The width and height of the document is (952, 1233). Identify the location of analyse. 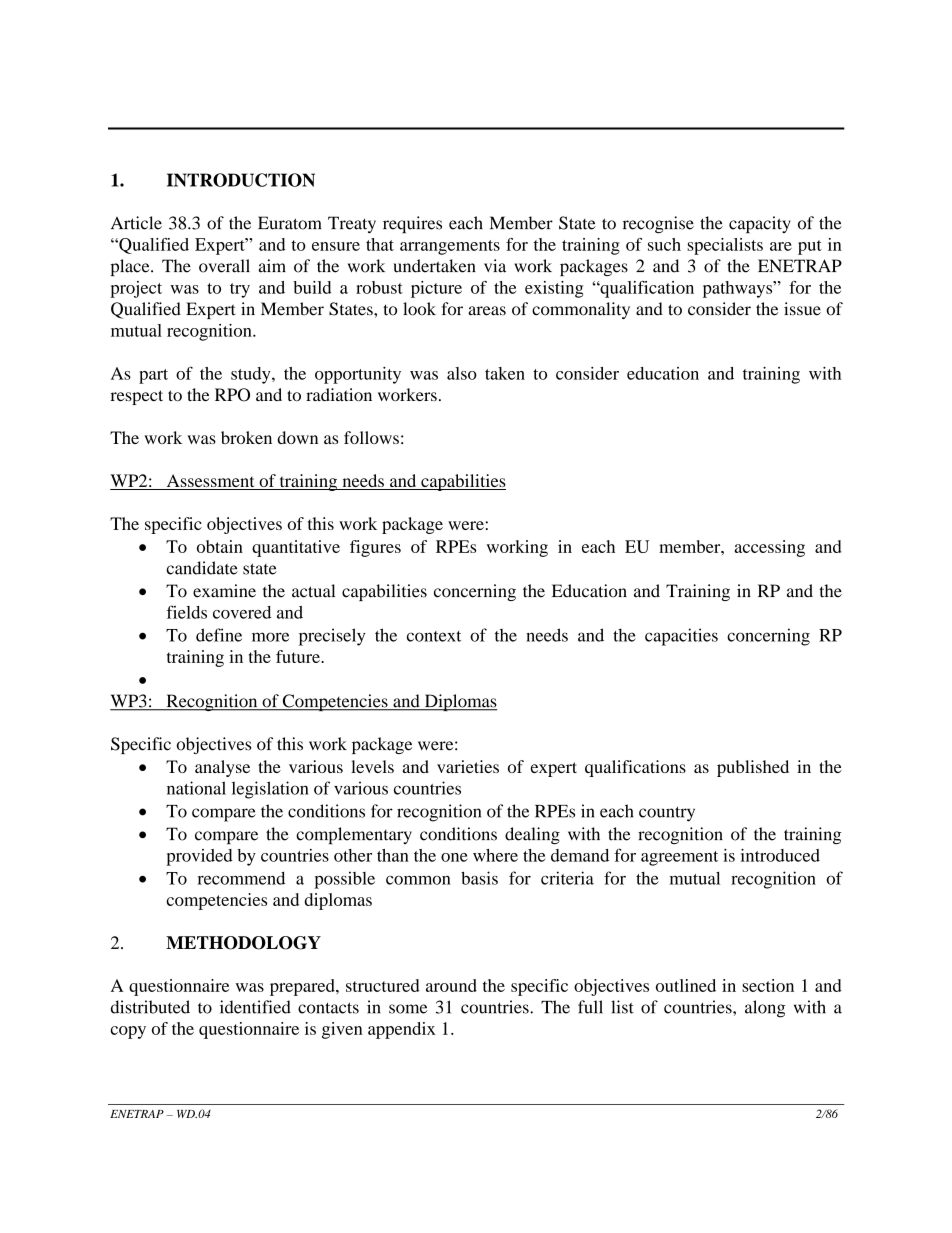
(222, 768).
